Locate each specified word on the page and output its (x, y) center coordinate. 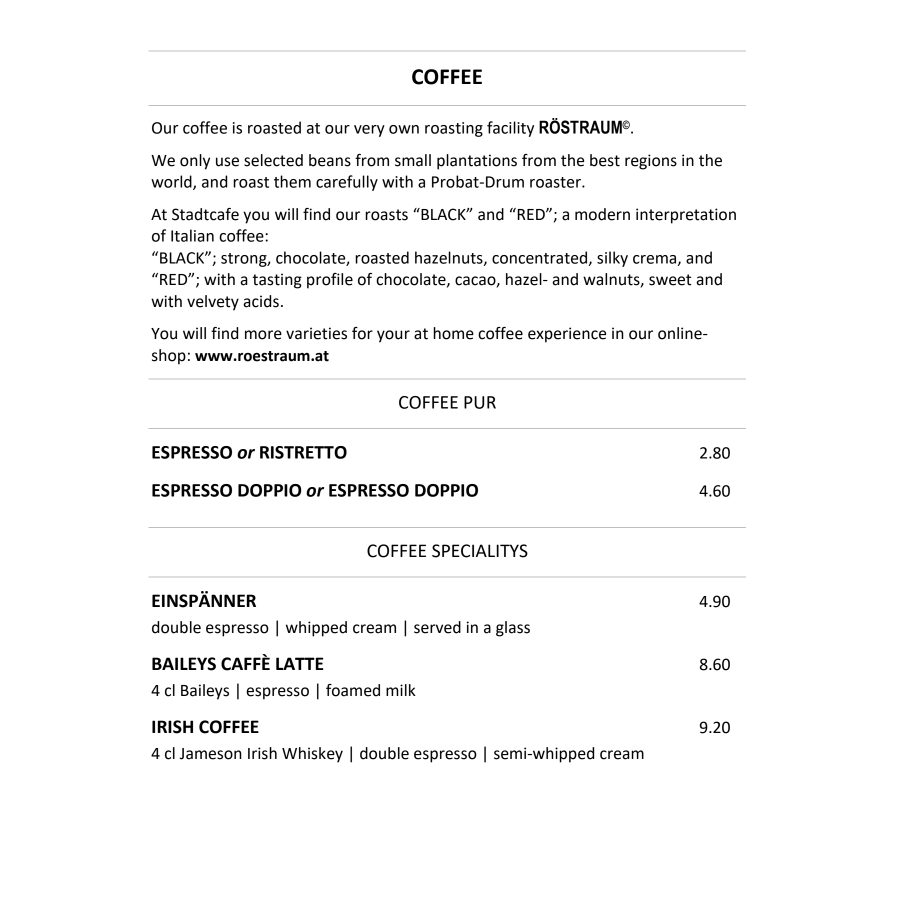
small (413, 160)
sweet (670, 280)
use (227, 162)
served (437, 627)
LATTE (299, 663)
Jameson (210, 754)
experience (567, 335)
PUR (480, 402)
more (263, 335)
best (605, 160)
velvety (213, 303)
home (453, 333)
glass (513, 629)
